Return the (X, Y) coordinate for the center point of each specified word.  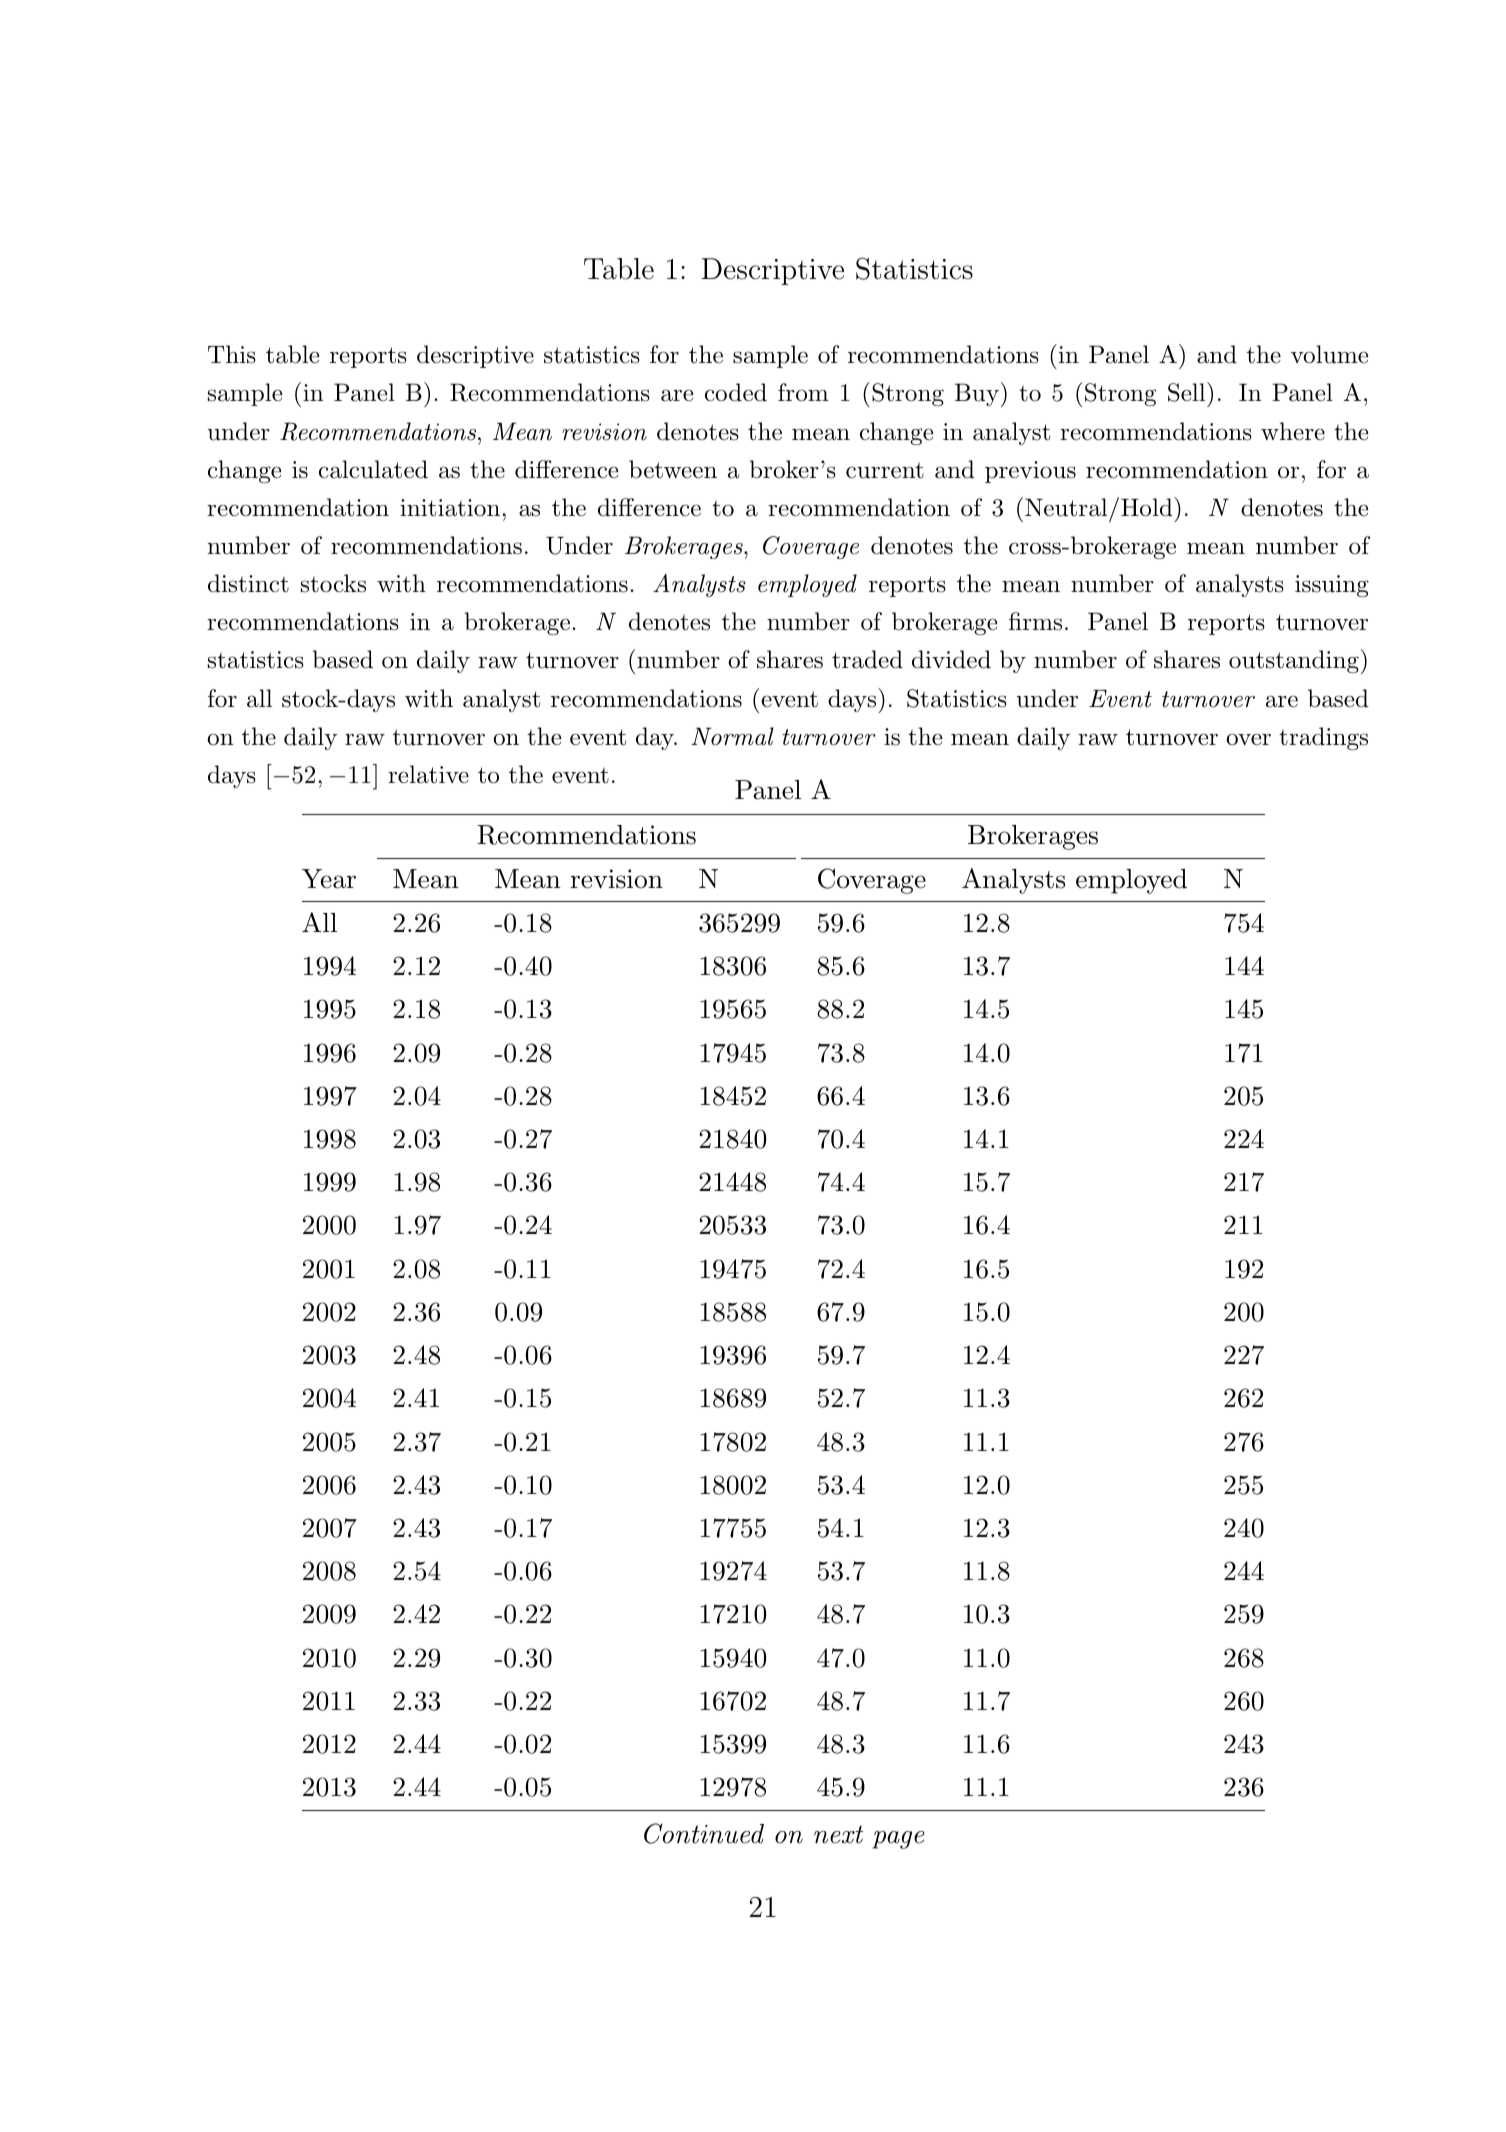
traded (867, 659)
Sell (1188, 392)
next (838, 1835)
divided (951, 659)
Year (329, 879)
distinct (248, 583)
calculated (373, 469)
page (898, 1840)
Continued (704, 1833)
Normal (732, 736)
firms (1035, 621)
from (803, 392)
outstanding (1294, 661)
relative (428, 774)
